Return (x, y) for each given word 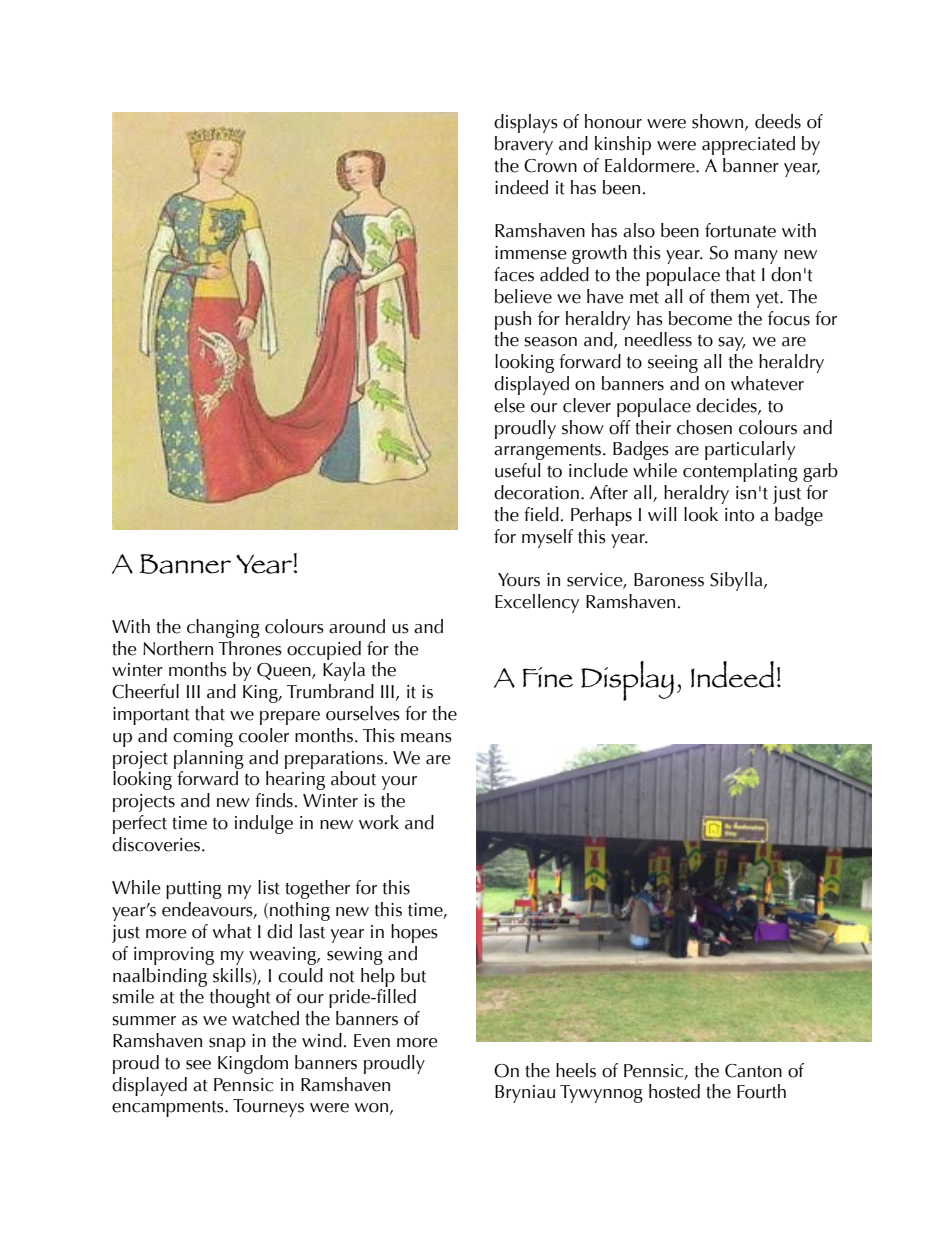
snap (227, 1045)
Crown (550, 166)
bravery (524, 145)
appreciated (748, 145)
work (379, 822)
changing (223, 628)
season (550, 342)
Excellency (537, 603)
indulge (264, 824)
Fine (548, 677)
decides (727, 406)
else (509, 405)
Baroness (669, 580)
